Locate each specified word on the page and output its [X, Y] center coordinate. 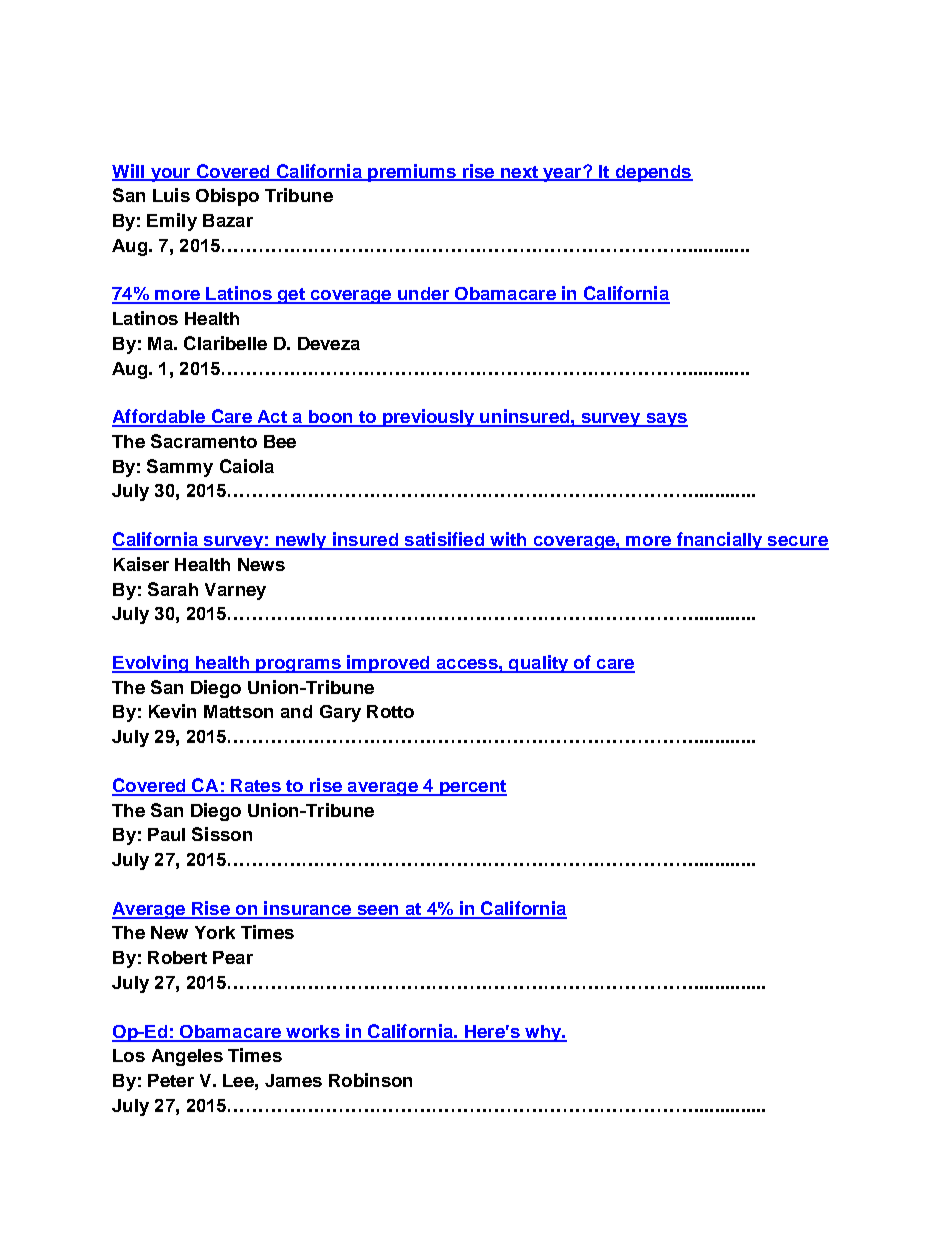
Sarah [173, 589]
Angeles [187, 1057]
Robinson [370, 1080]
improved [388, 664]
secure [797, 542]
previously [428, 418]
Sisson [222, 834]
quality [539, 664]
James [293, 1080]
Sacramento [204, 441]
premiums [412, 173]
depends [653, 173]
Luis [171, 195]
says [666, 420]
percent [472, 788]
